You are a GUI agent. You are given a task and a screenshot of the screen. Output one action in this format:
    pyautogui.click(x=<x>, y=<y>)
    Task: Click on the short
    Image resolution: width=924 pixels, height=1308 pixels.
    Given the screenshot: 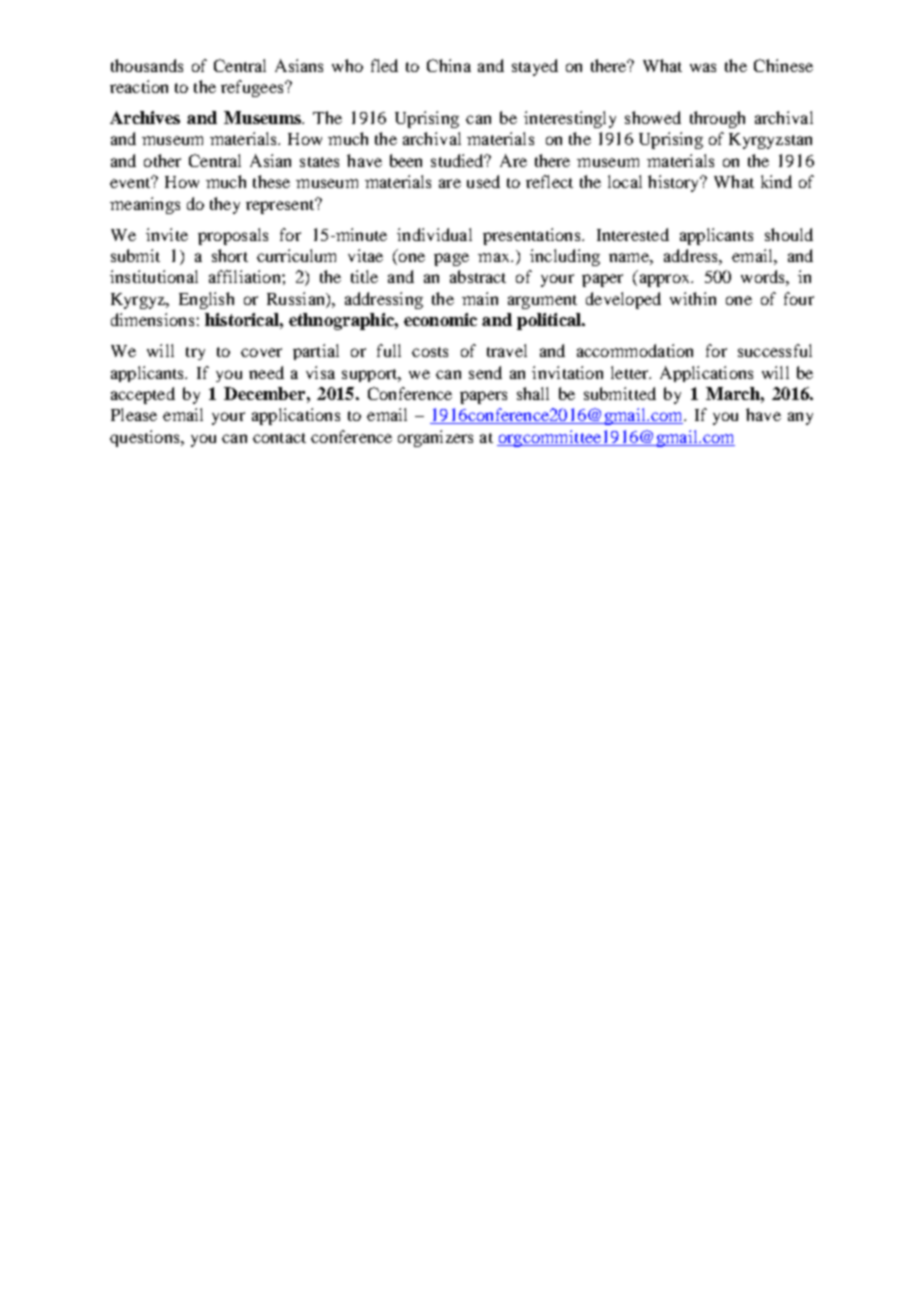 What is the action you would take?
    pyautogui.click(x=230, y=255)
